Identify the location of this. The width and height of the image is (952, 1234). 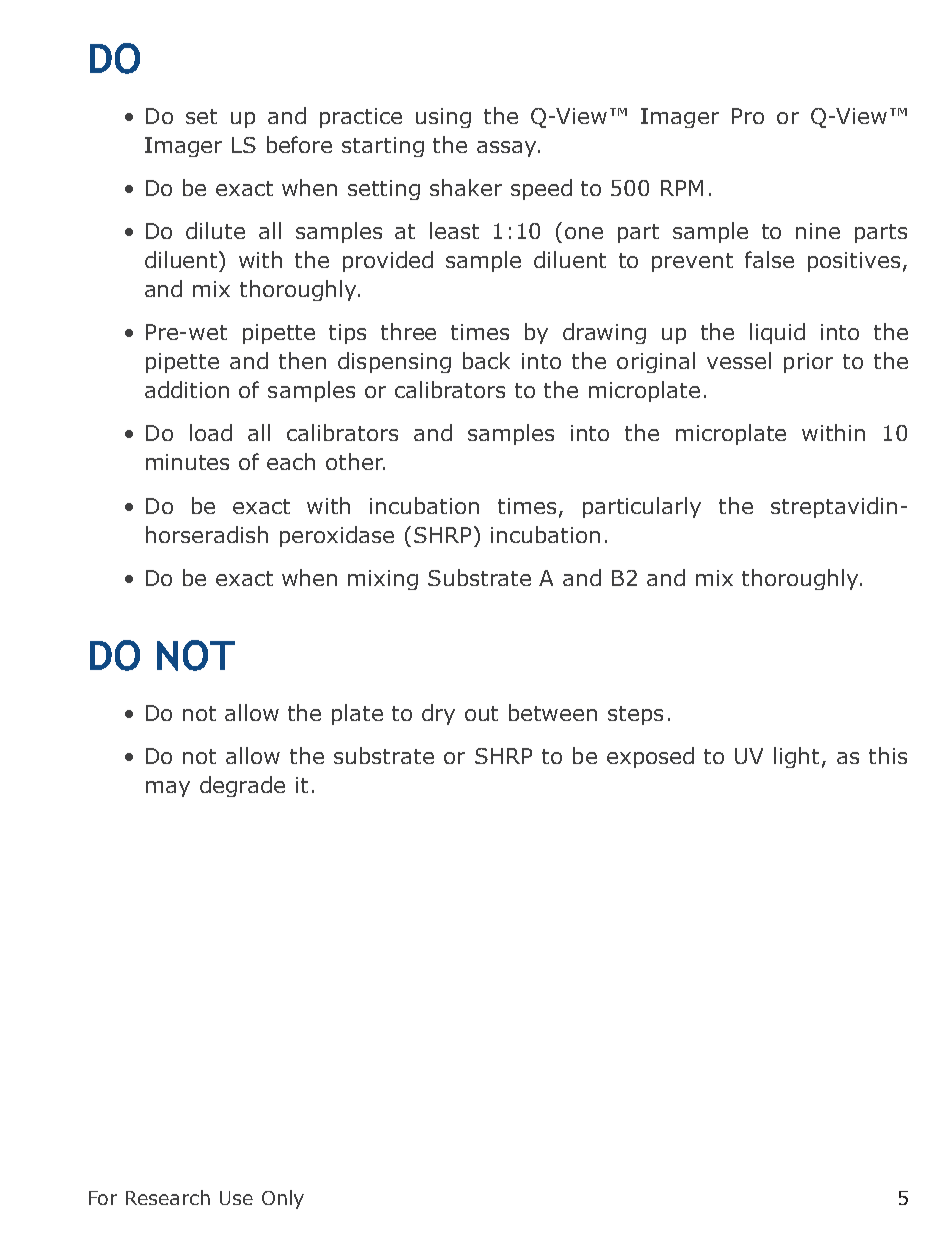
(888, 755).
